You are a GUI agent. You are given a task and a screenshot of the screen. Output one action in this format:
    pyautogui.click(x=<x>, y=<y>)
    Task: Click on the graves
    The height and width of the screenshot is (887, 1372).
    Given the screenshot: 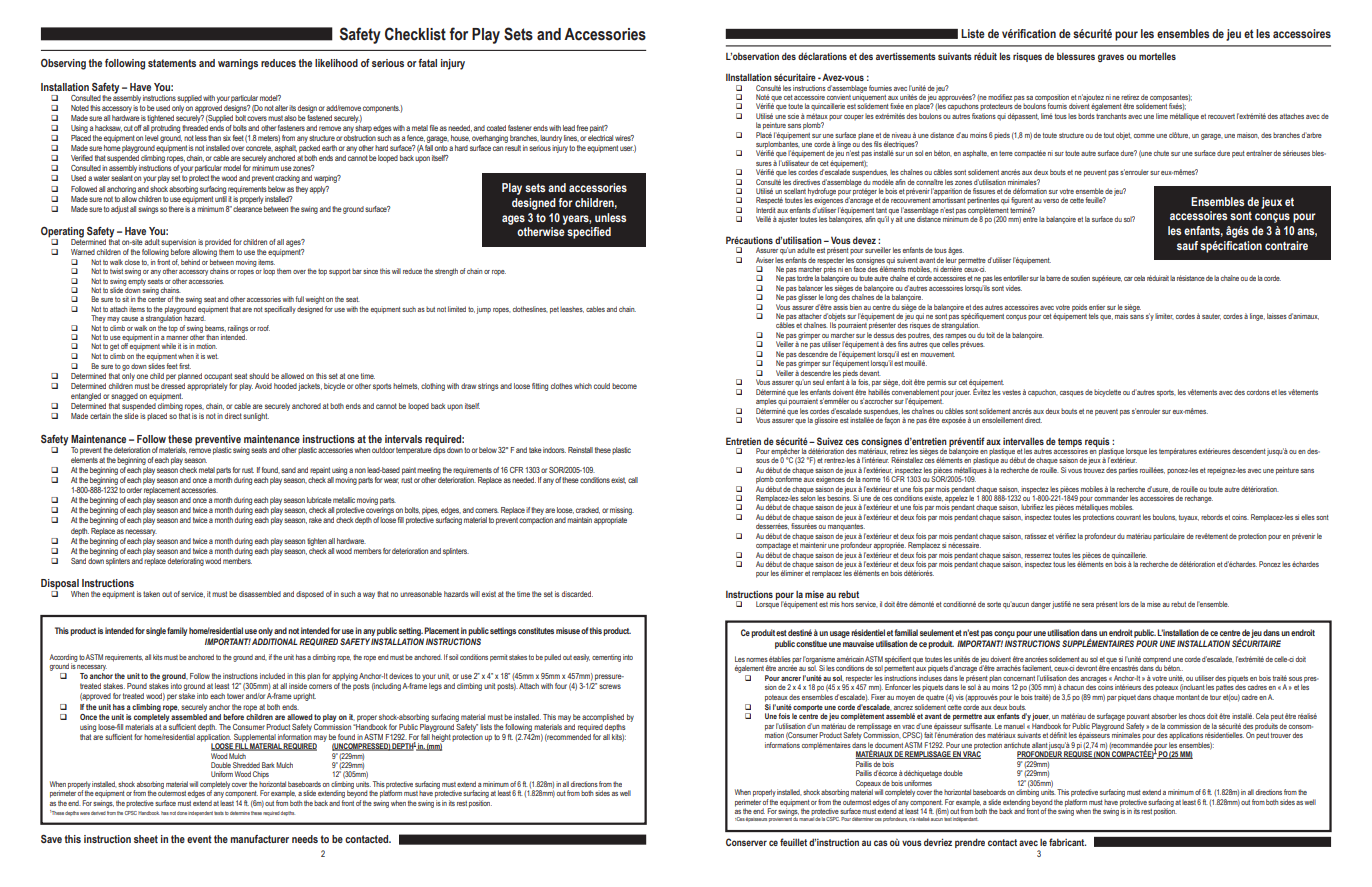 What is the action you would take?
    pyautogui.click(x=1111, y=58)
